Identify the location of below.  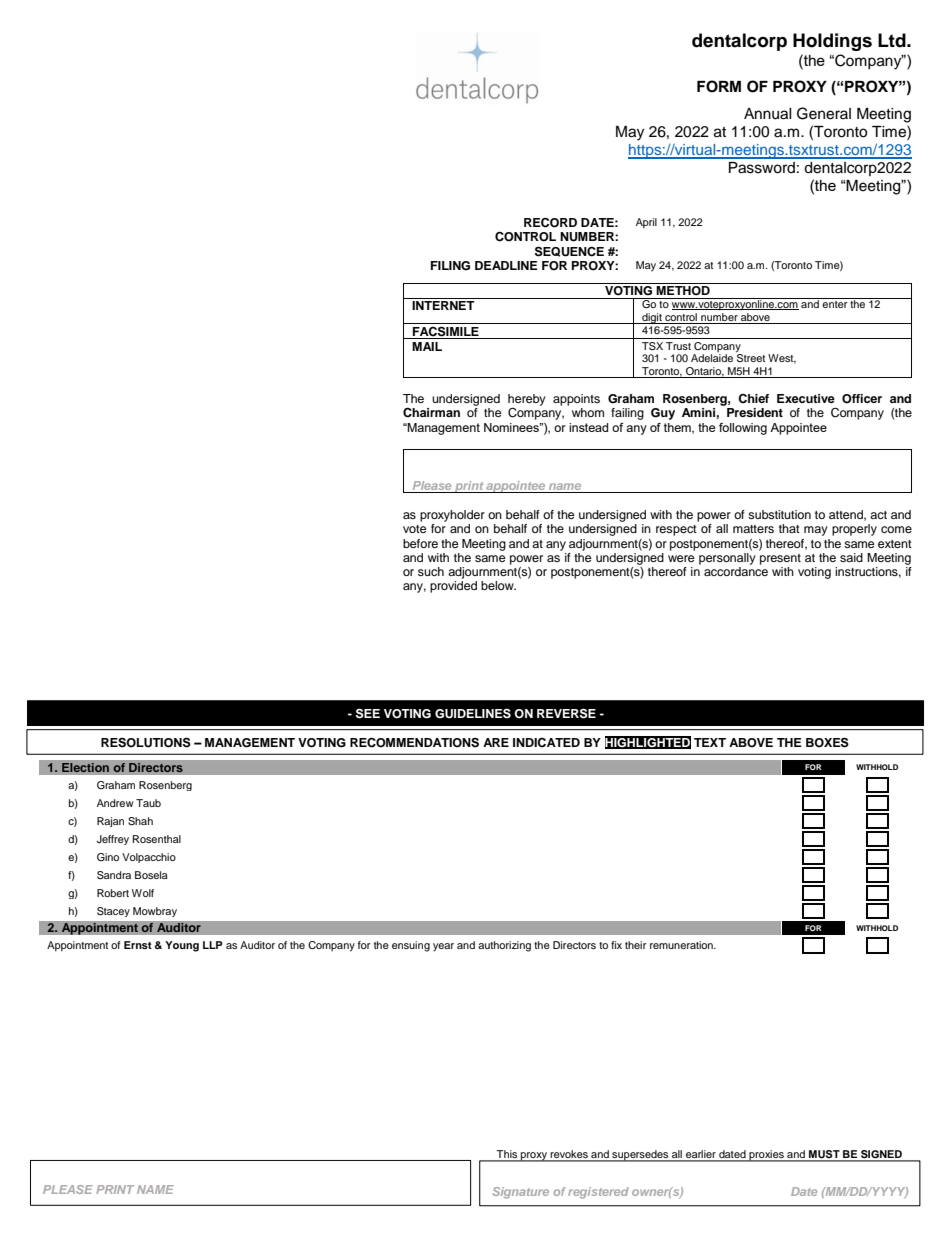
(498, 585).
